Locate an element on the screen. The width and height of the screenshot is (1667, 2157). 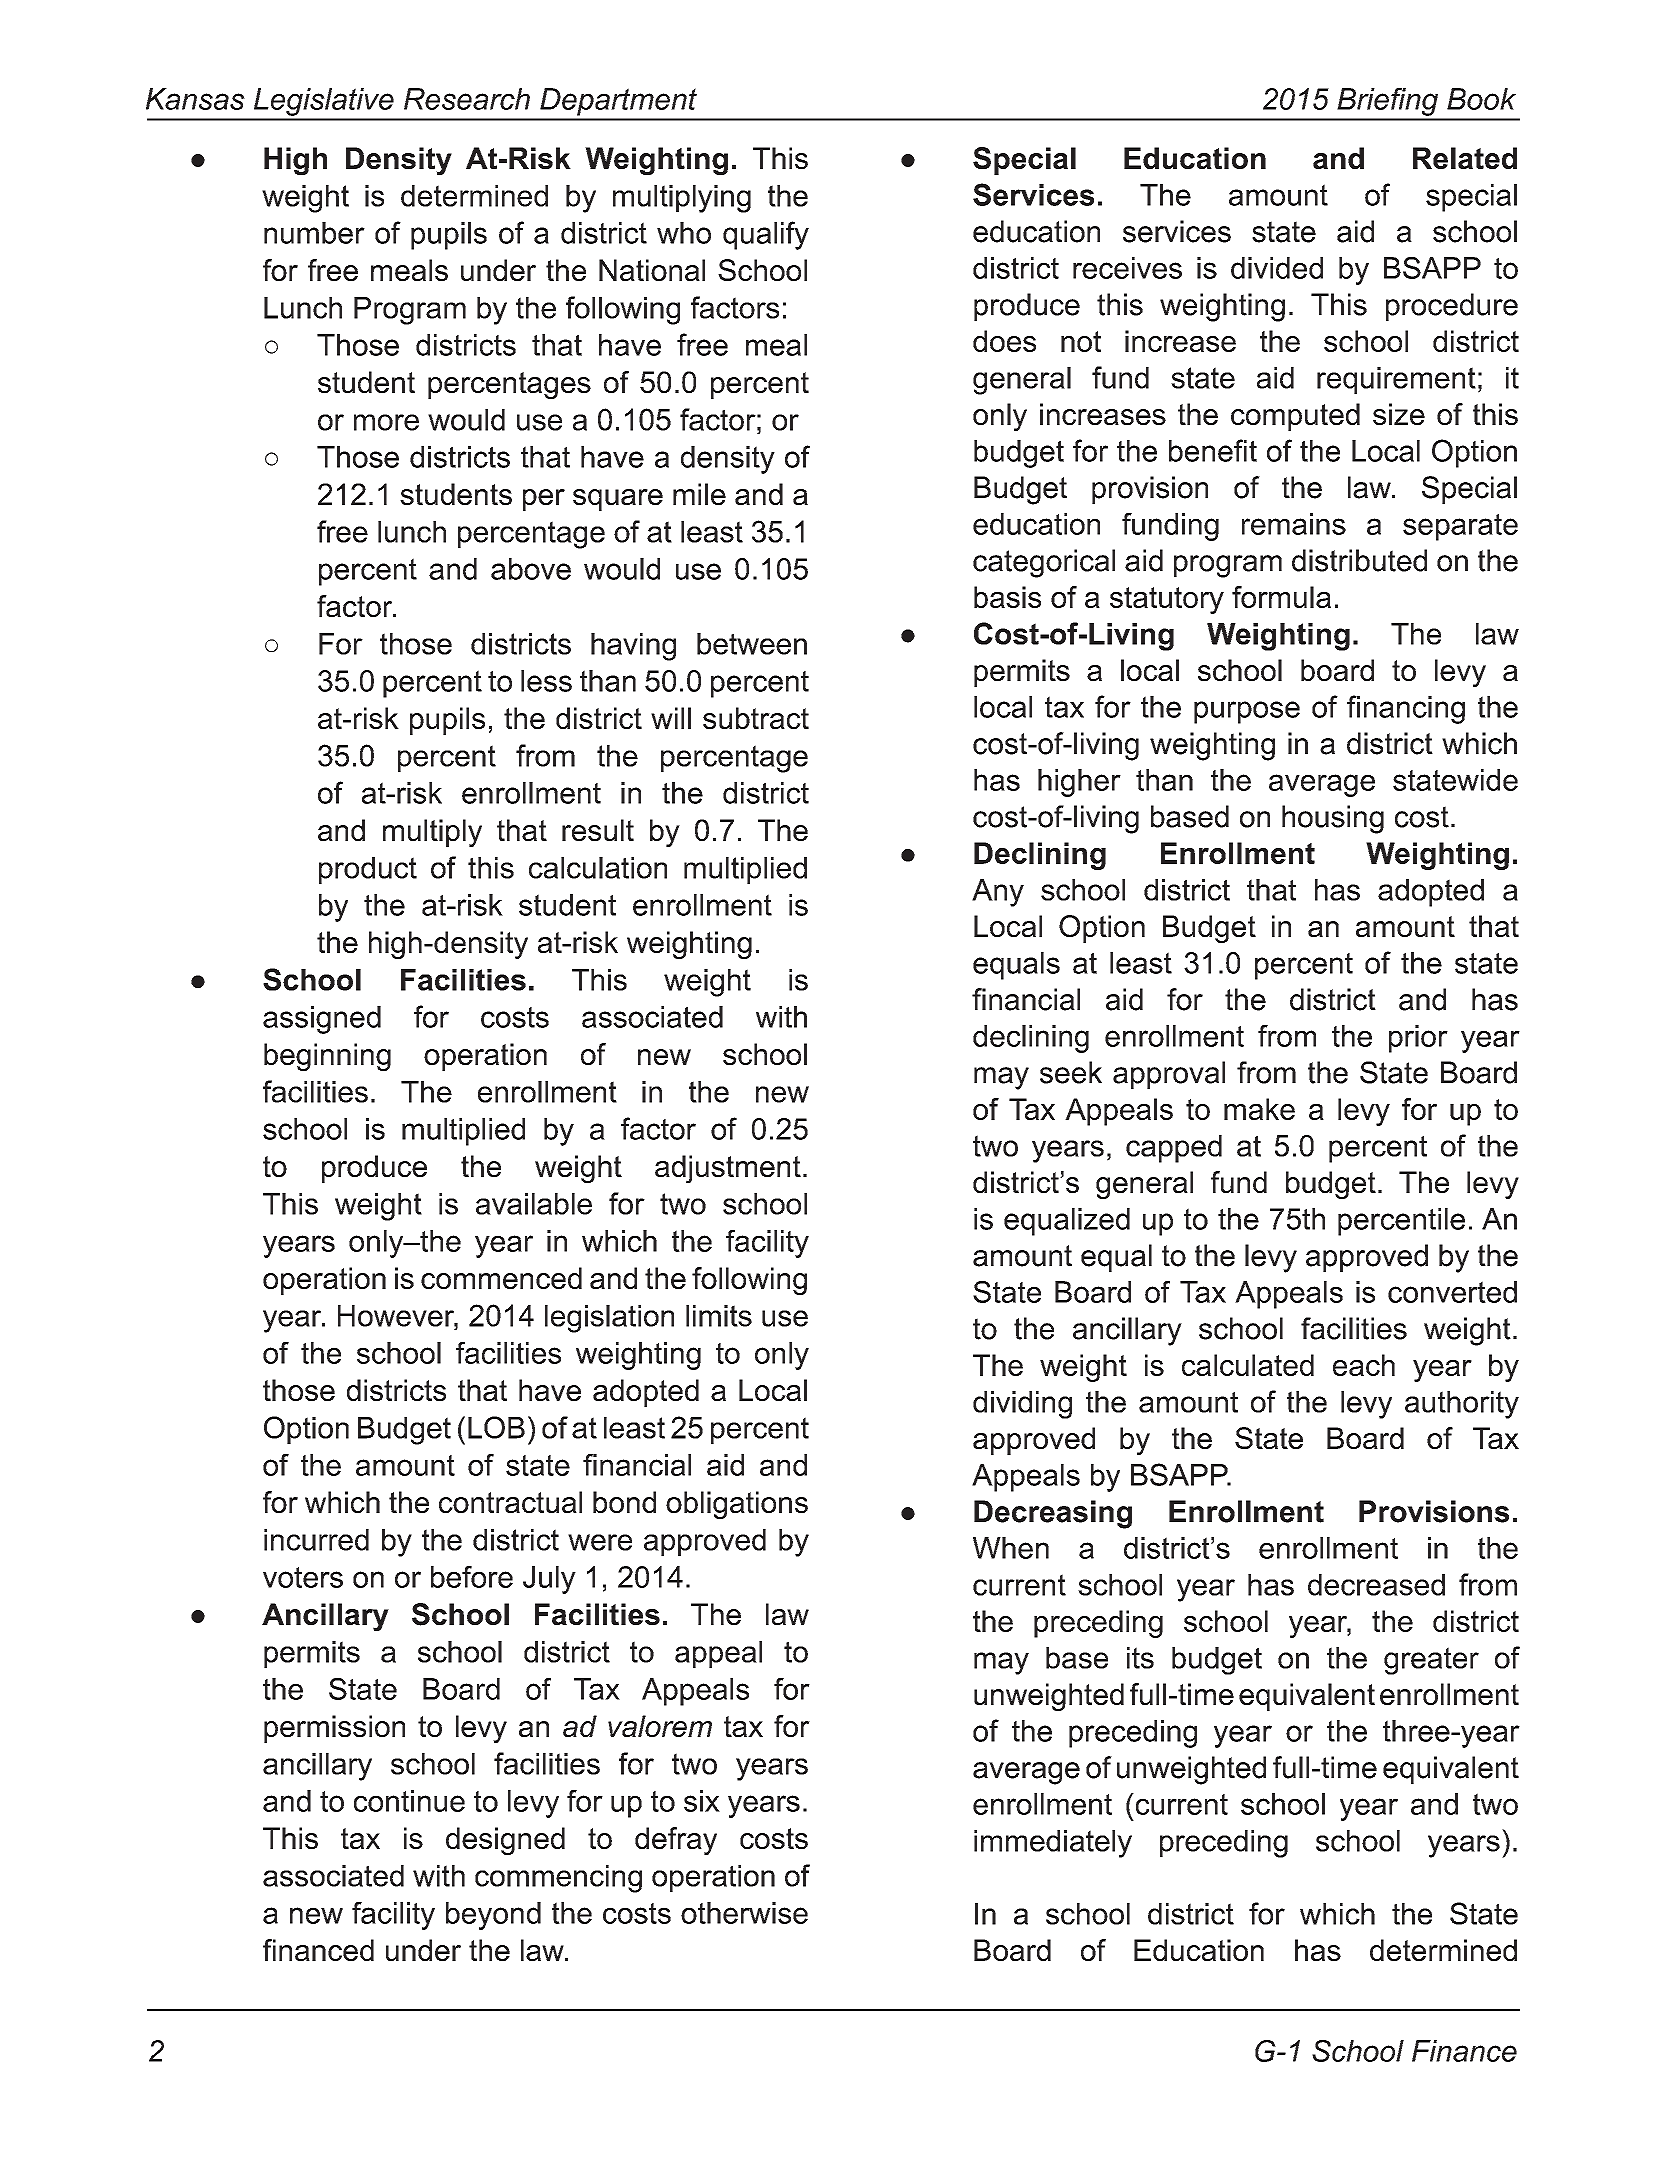
decreased is located at coordinates (1376, 1585).
